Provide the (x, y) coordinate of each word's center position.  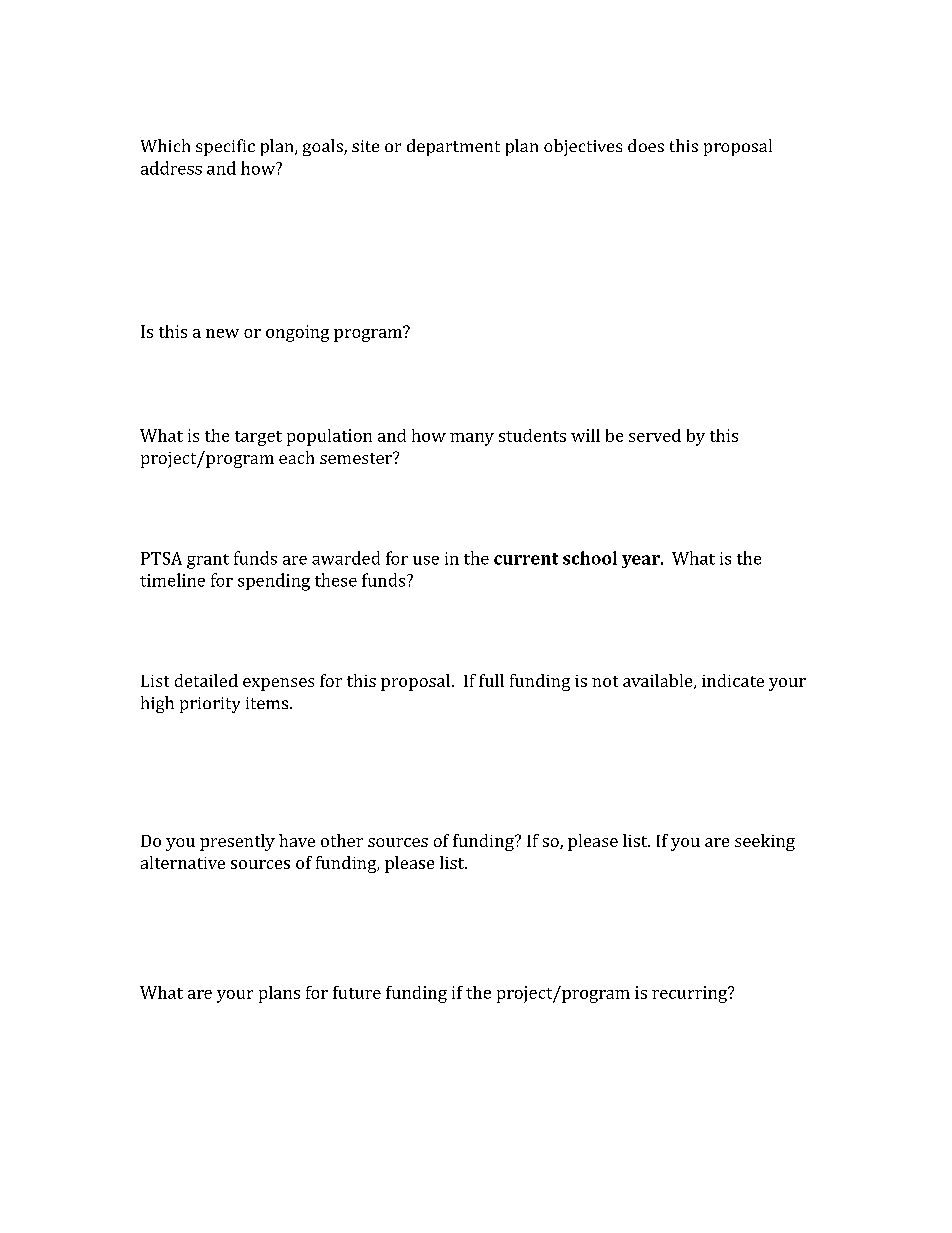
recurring (690, 994)
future (357, 992)
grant (208, 561)
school (590, 558)
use (426, 560)
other (342, 840)
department (453, 147)
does (646, 145)
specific (225, 147)
